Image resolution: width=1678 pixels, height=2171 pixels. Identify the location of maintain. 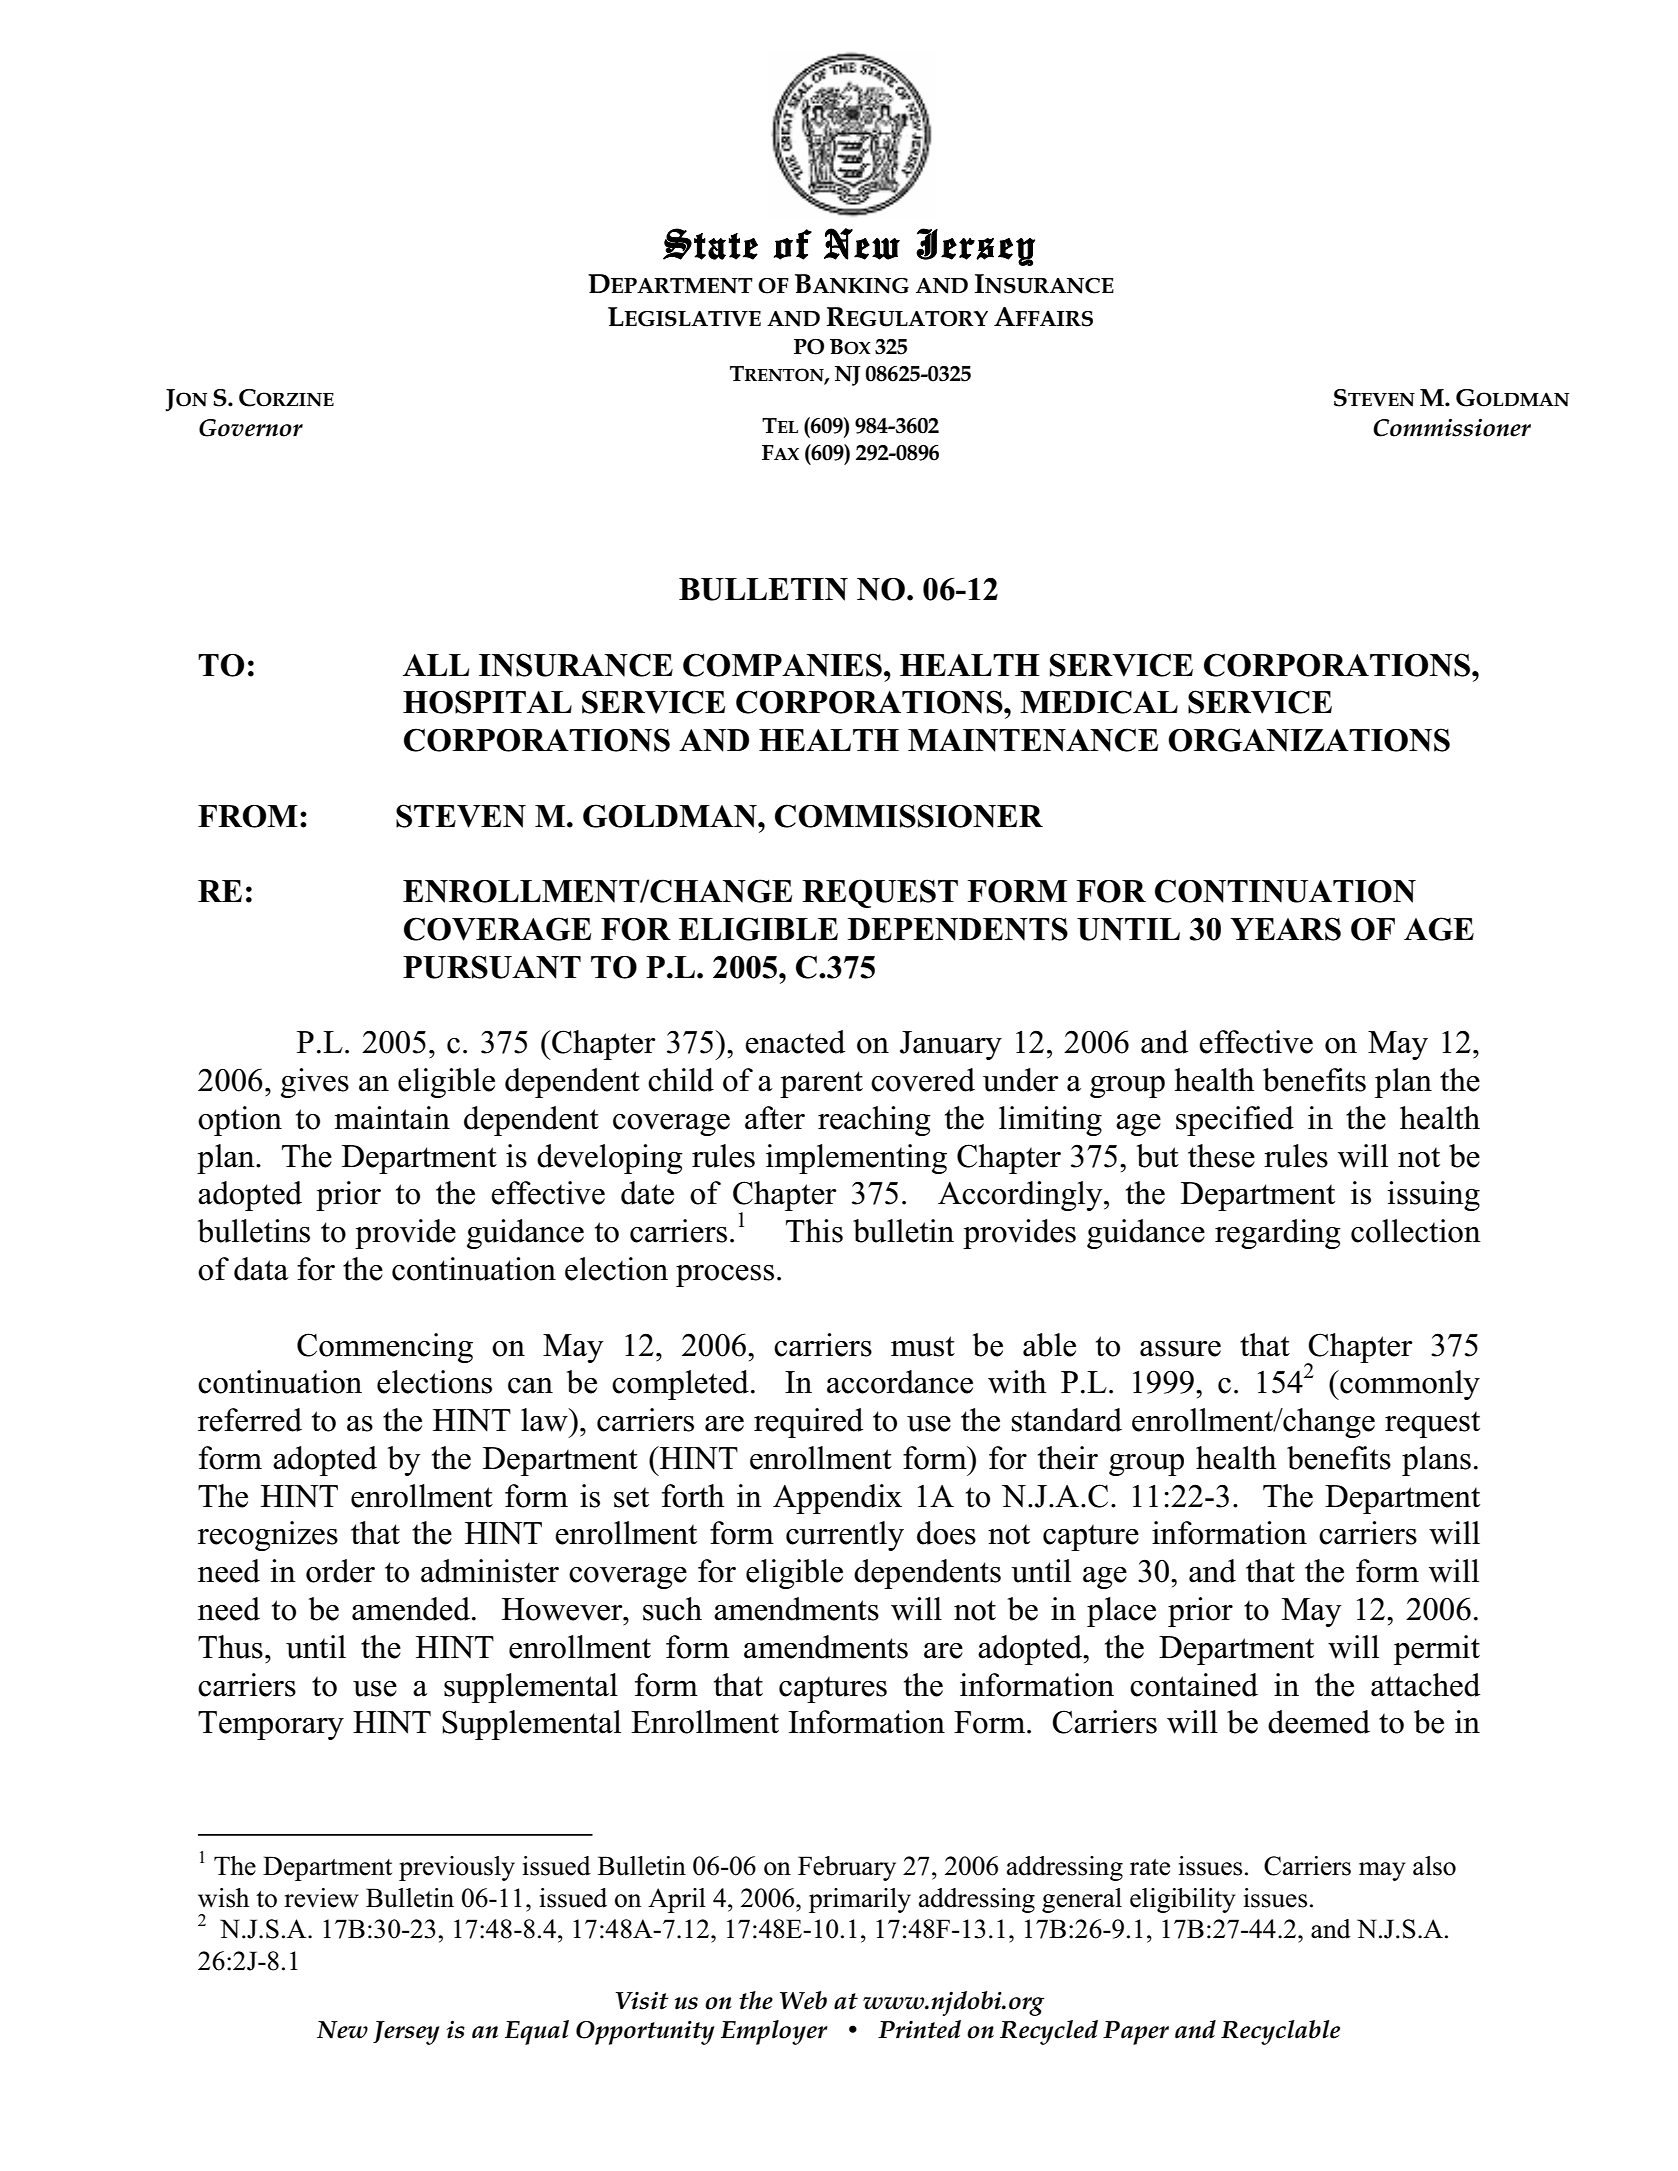
(392, 1118).
